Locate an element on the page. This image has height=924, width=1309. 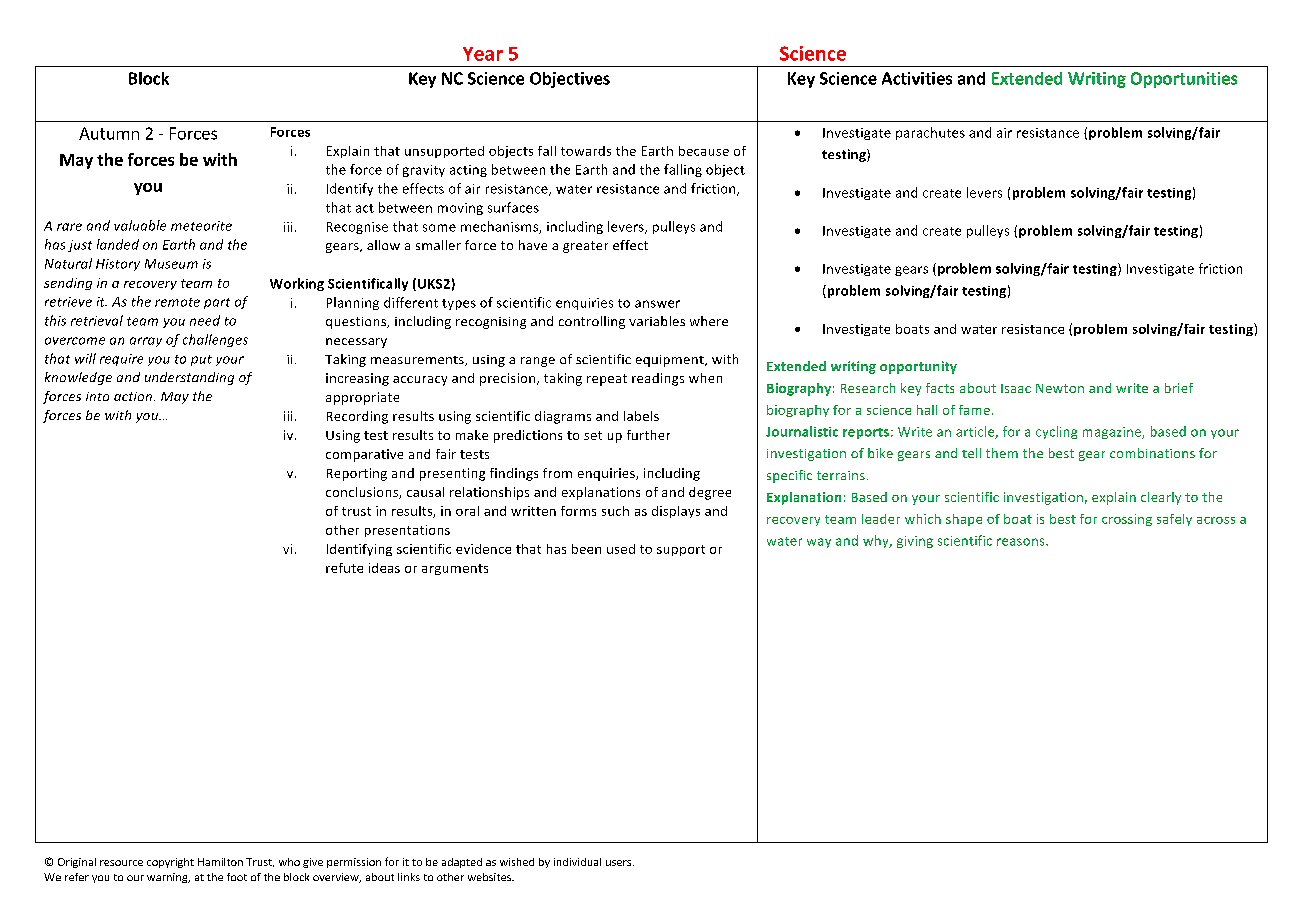
Newton is located at coordinates (1060, 388).
